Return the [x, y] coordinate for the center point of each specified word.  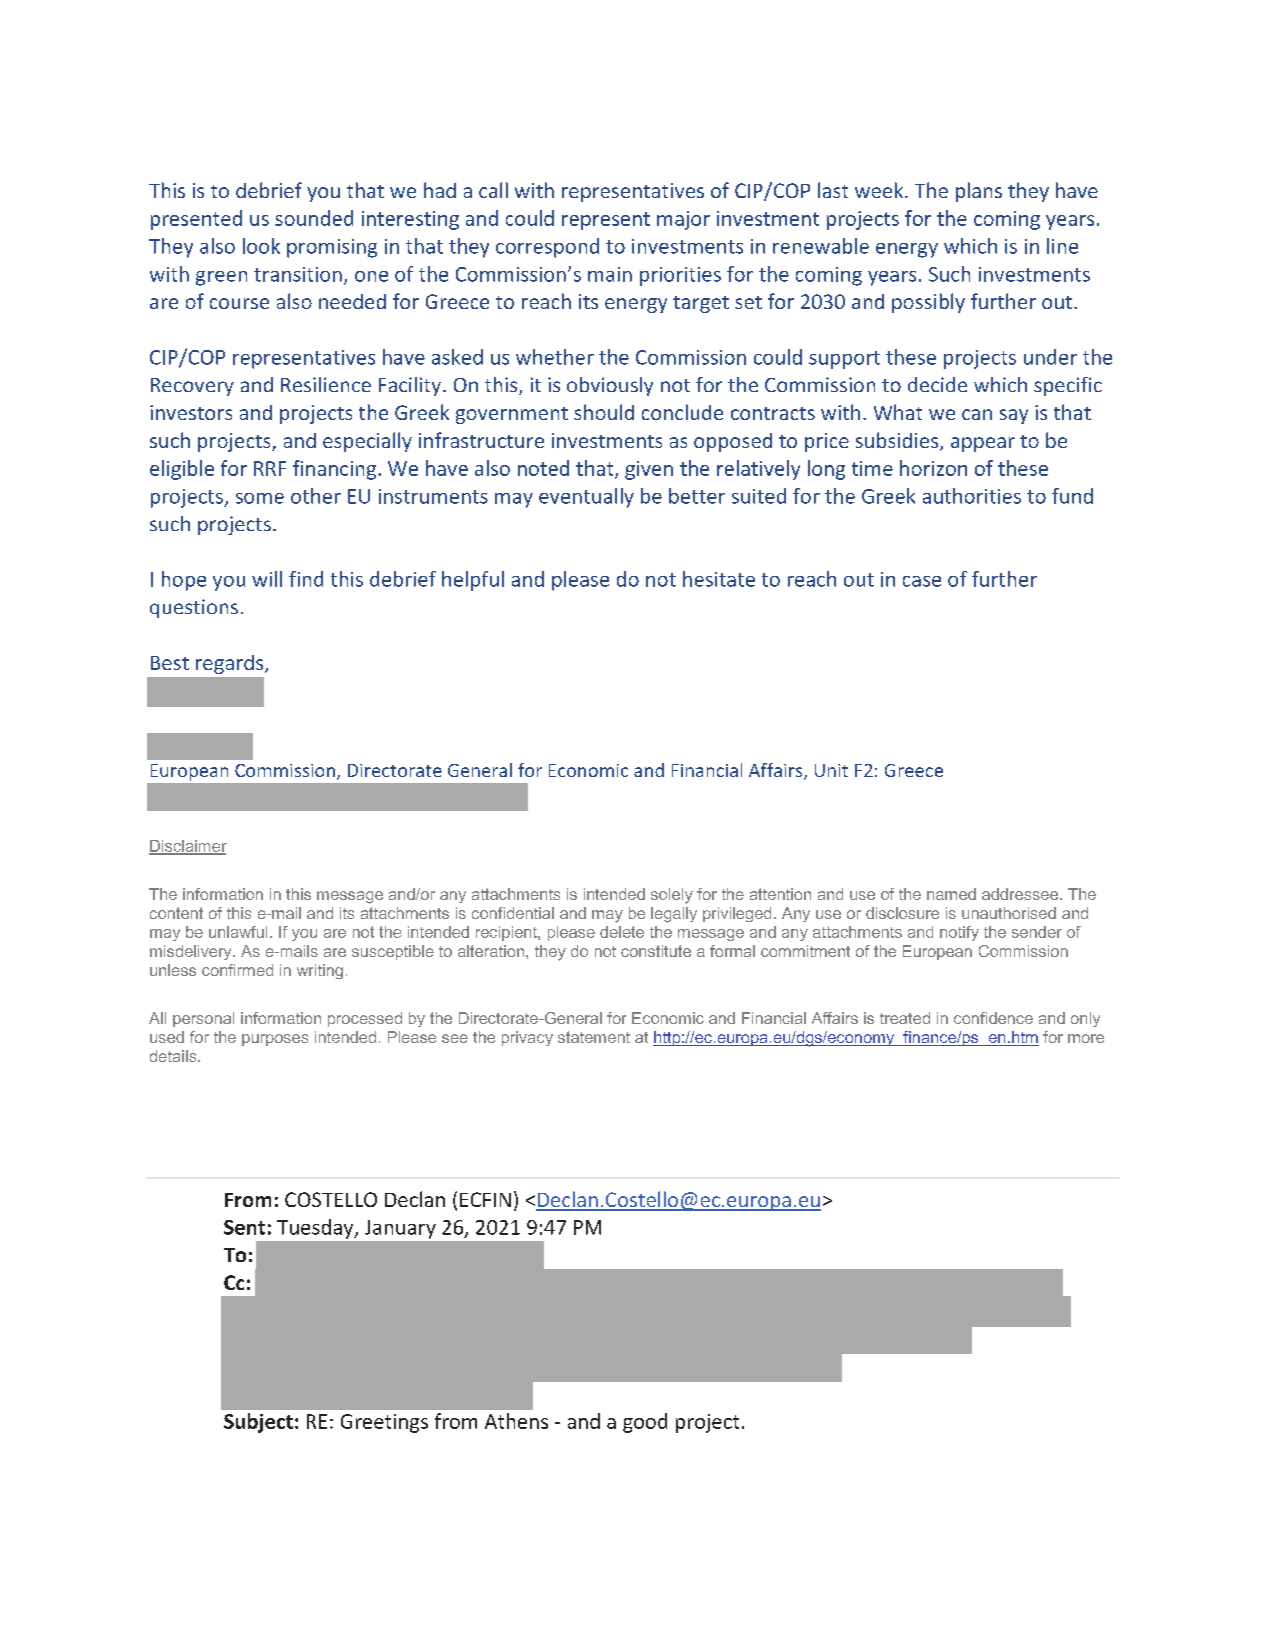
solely [672, 896]
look [261, 246]
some [260, 498]
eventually [586, 498]
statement [594, 1037]
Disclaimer [188, 847]
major [683, 220]
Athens [516, 1421]
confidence [993, 1018]
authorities [972, 496]
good [645, 1423]
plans [979, 192]
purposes [275, 1040]
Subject [258, 1423]
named [951, 894]
